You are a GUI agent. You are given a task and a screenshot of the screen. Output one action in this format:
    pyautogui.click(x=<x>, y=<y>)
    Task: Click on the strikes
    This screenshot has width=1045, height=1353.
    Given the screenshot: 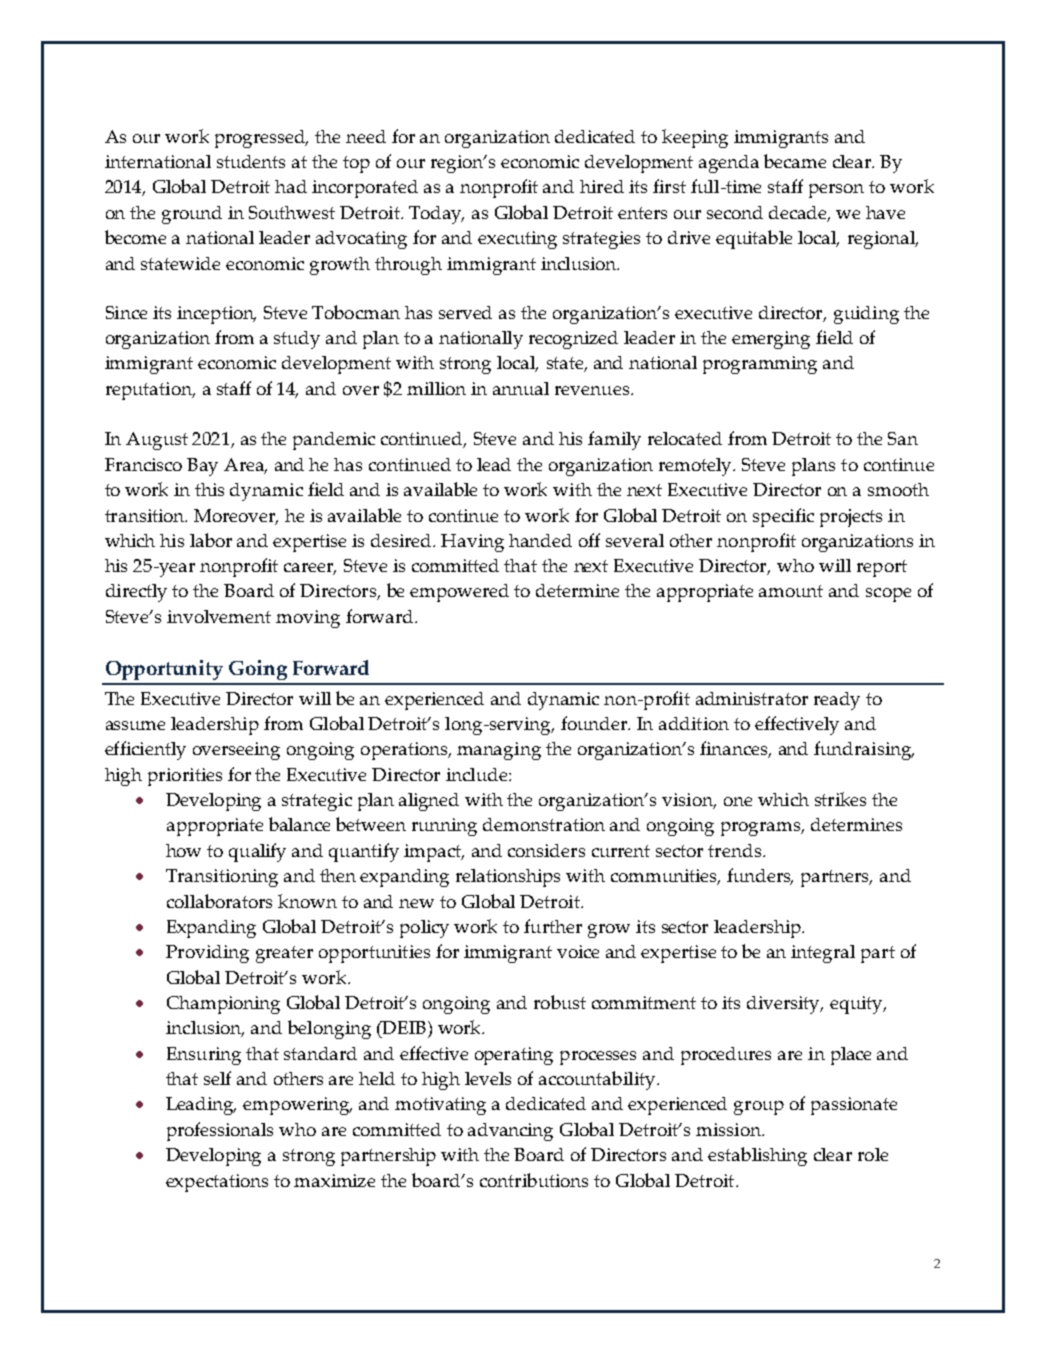 What is the action you would take?
    pyautogui.click(x=840, y=799)
